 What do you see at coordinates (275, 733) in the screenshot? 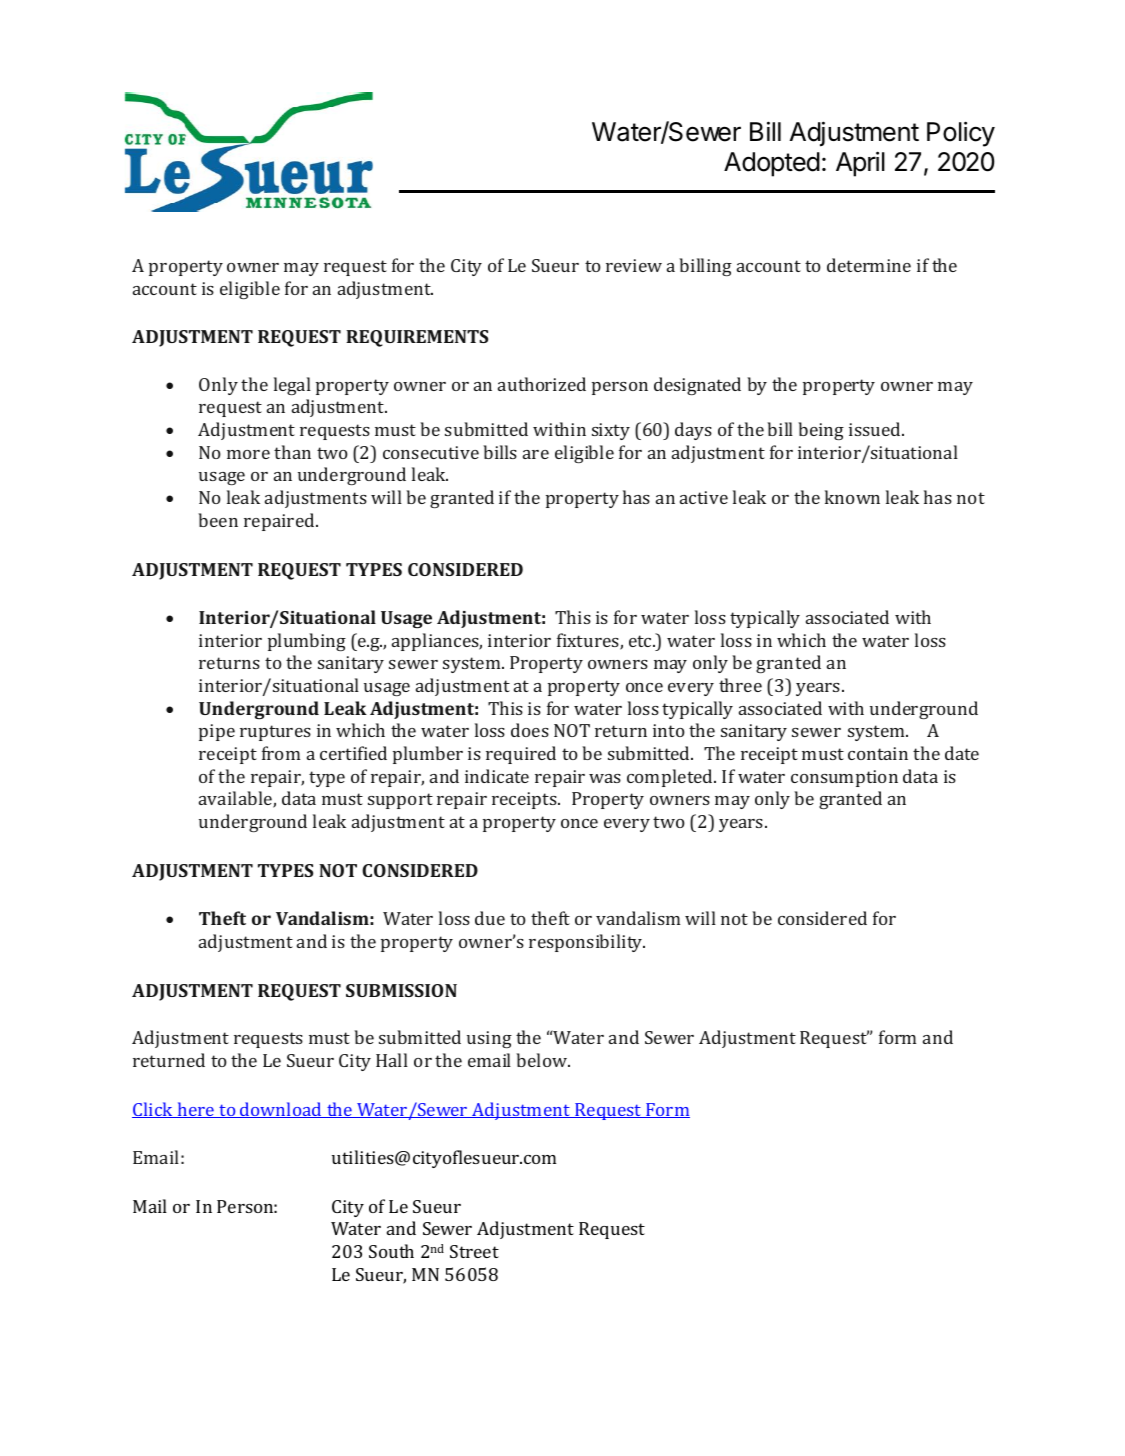
I see `ruptures` at bounding box center [275, 733].
